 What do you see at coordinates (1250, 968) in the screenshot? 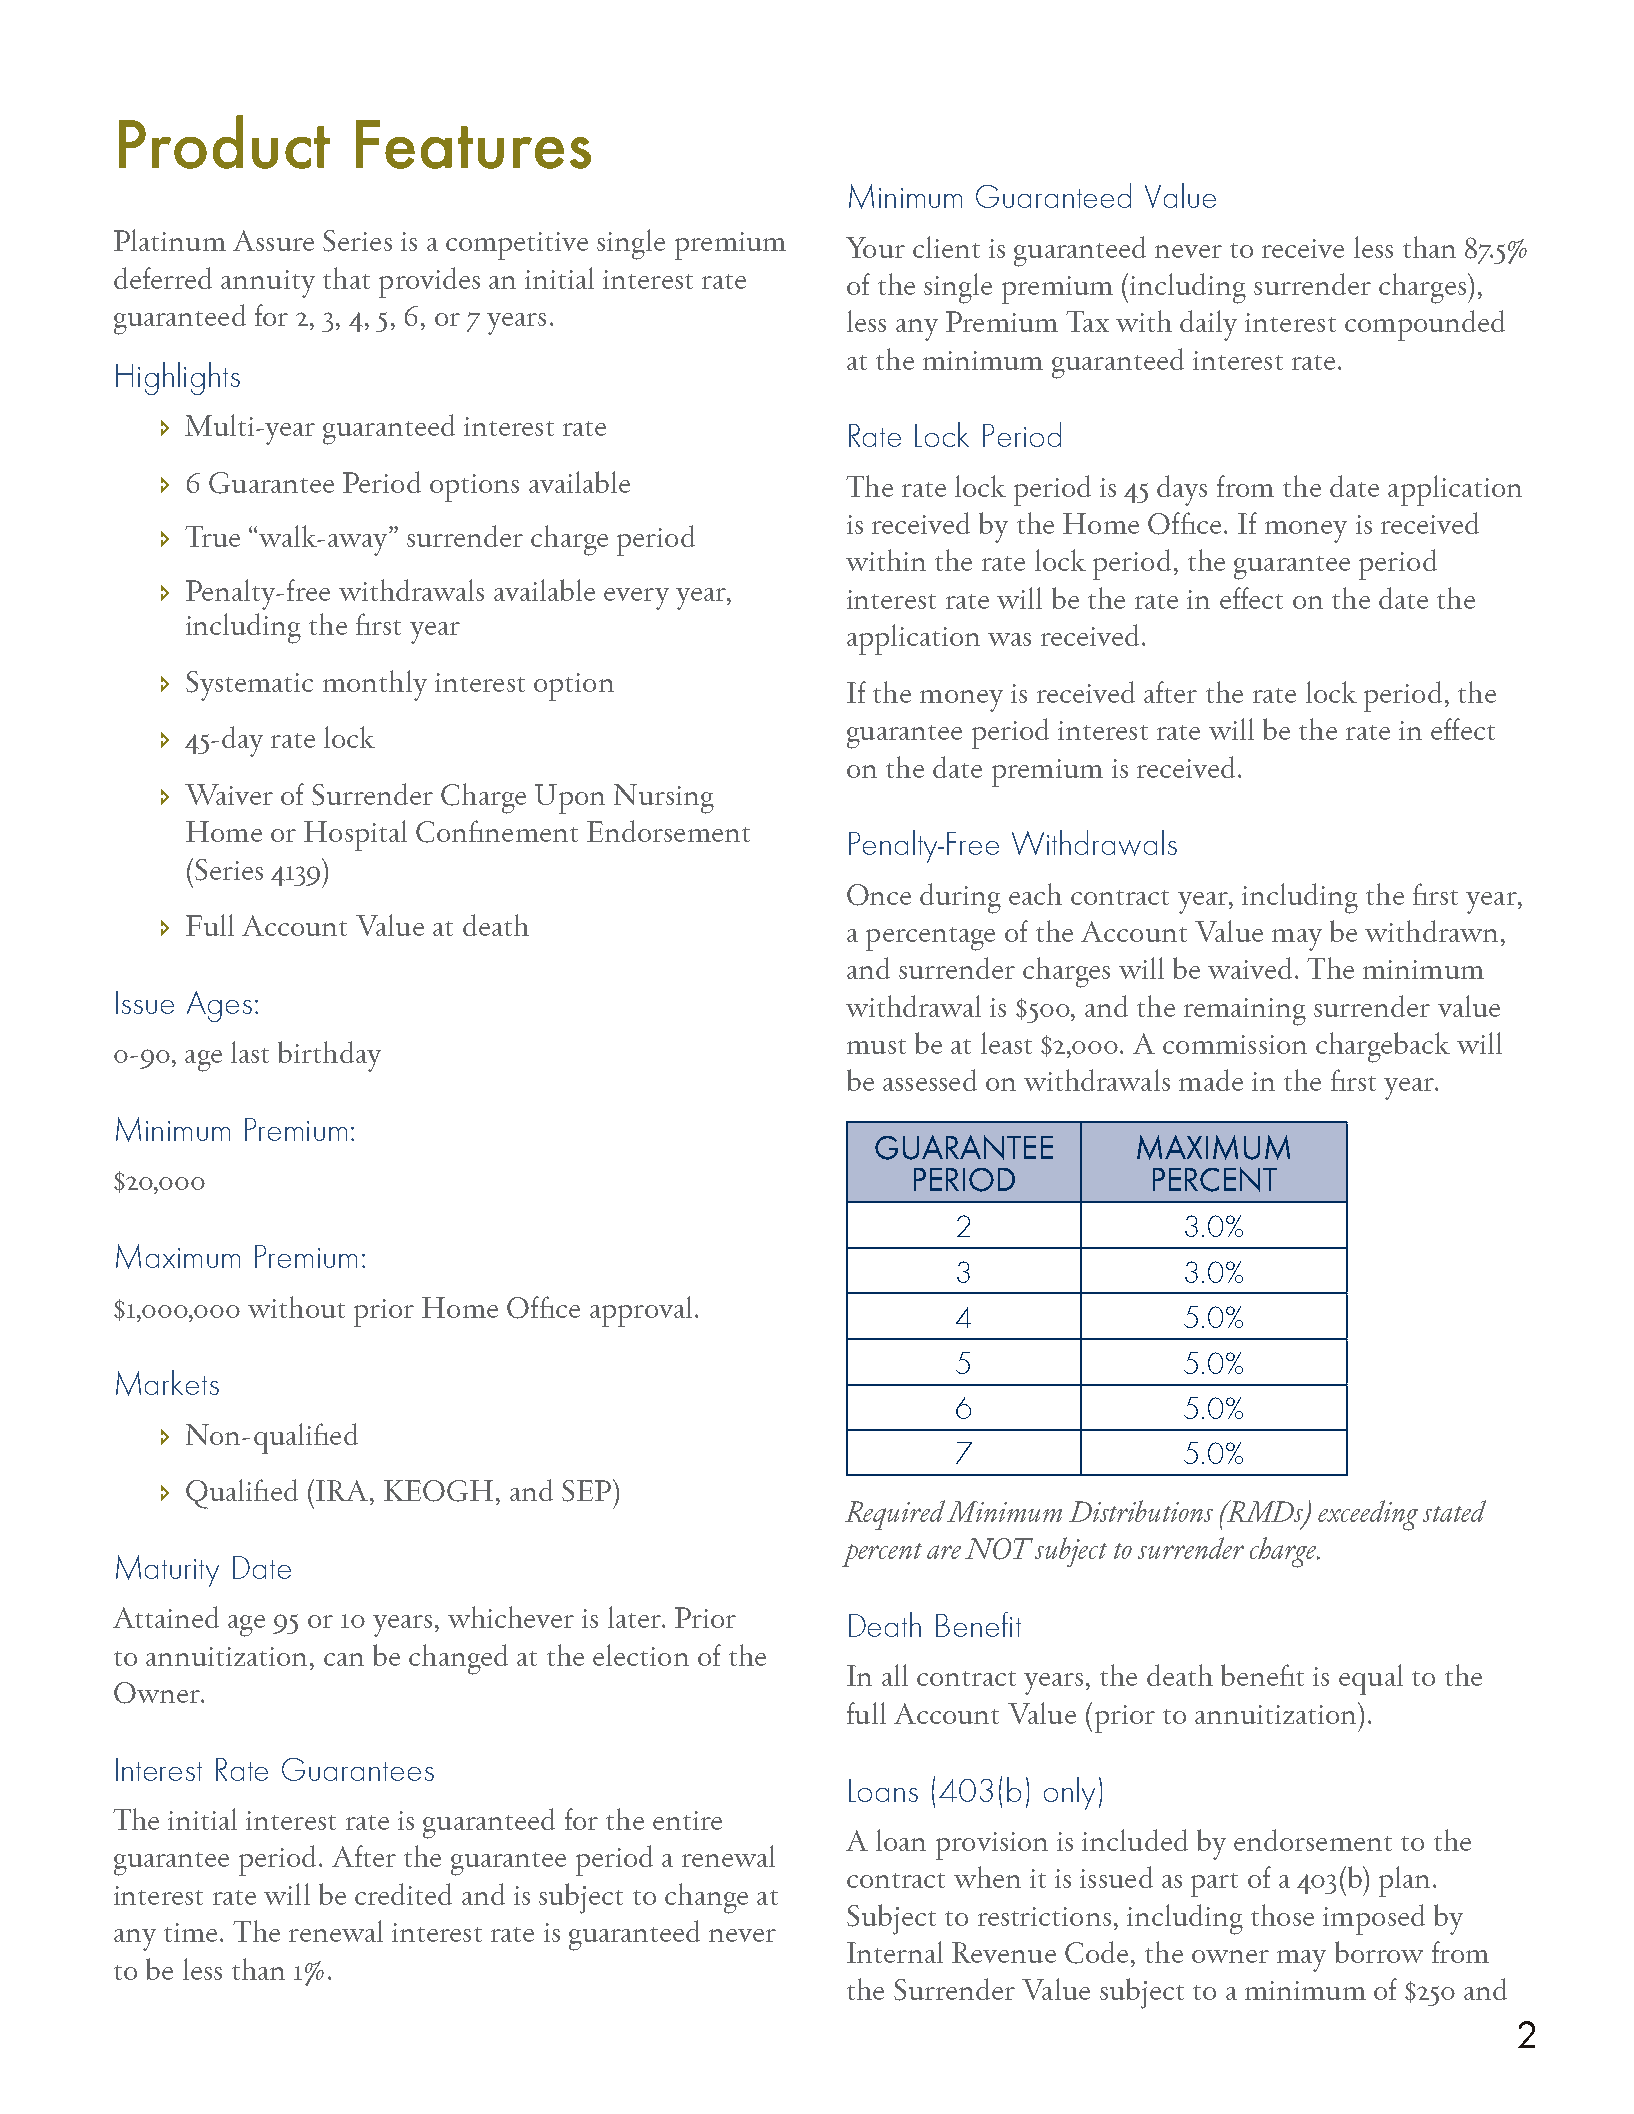
I see `waived` at bounding box center [1250, 968].
